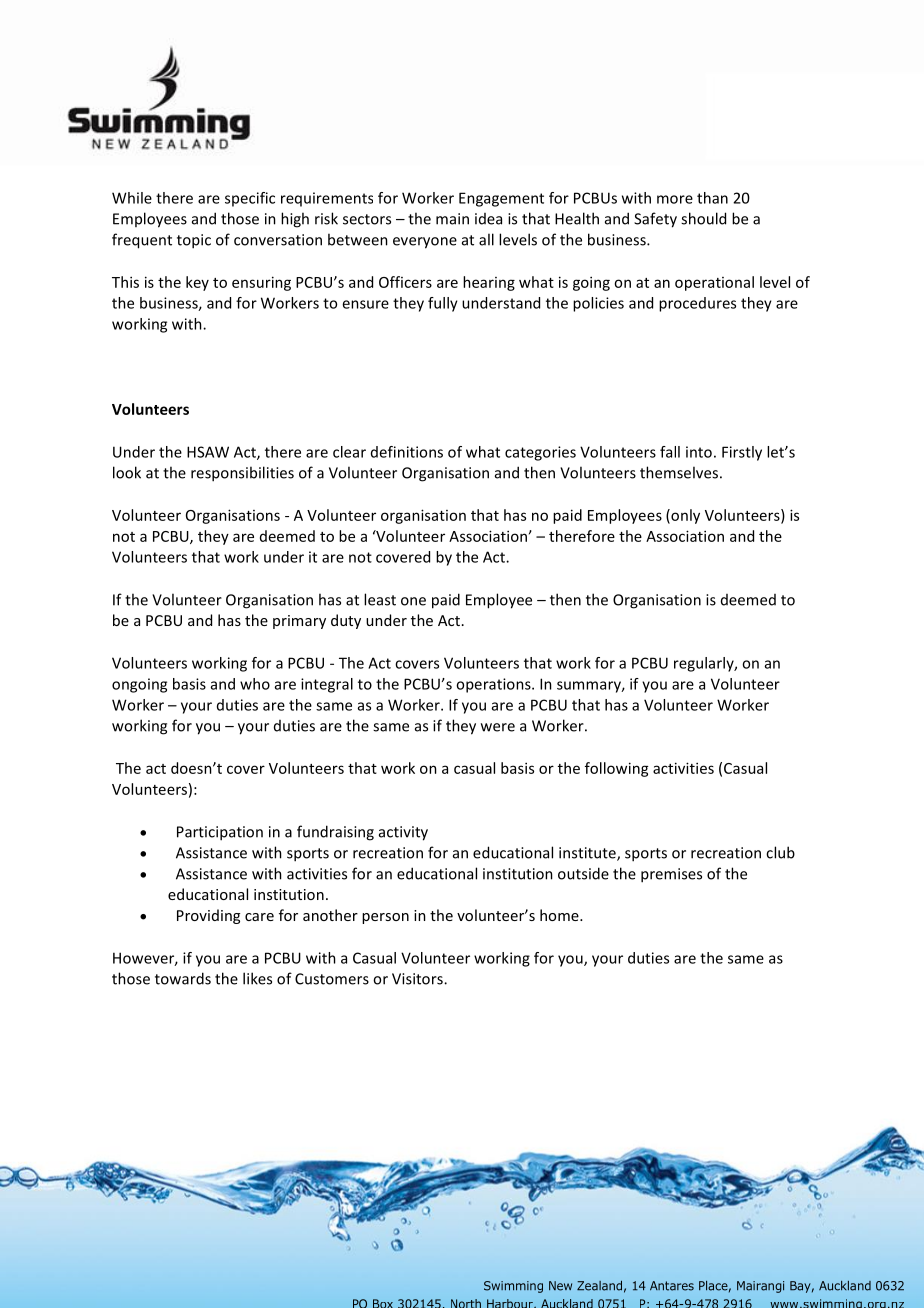  What do you see at coordinates (242, 474) in the screenshot?
I see `responsibilities` at bounding box center [242, 474].
